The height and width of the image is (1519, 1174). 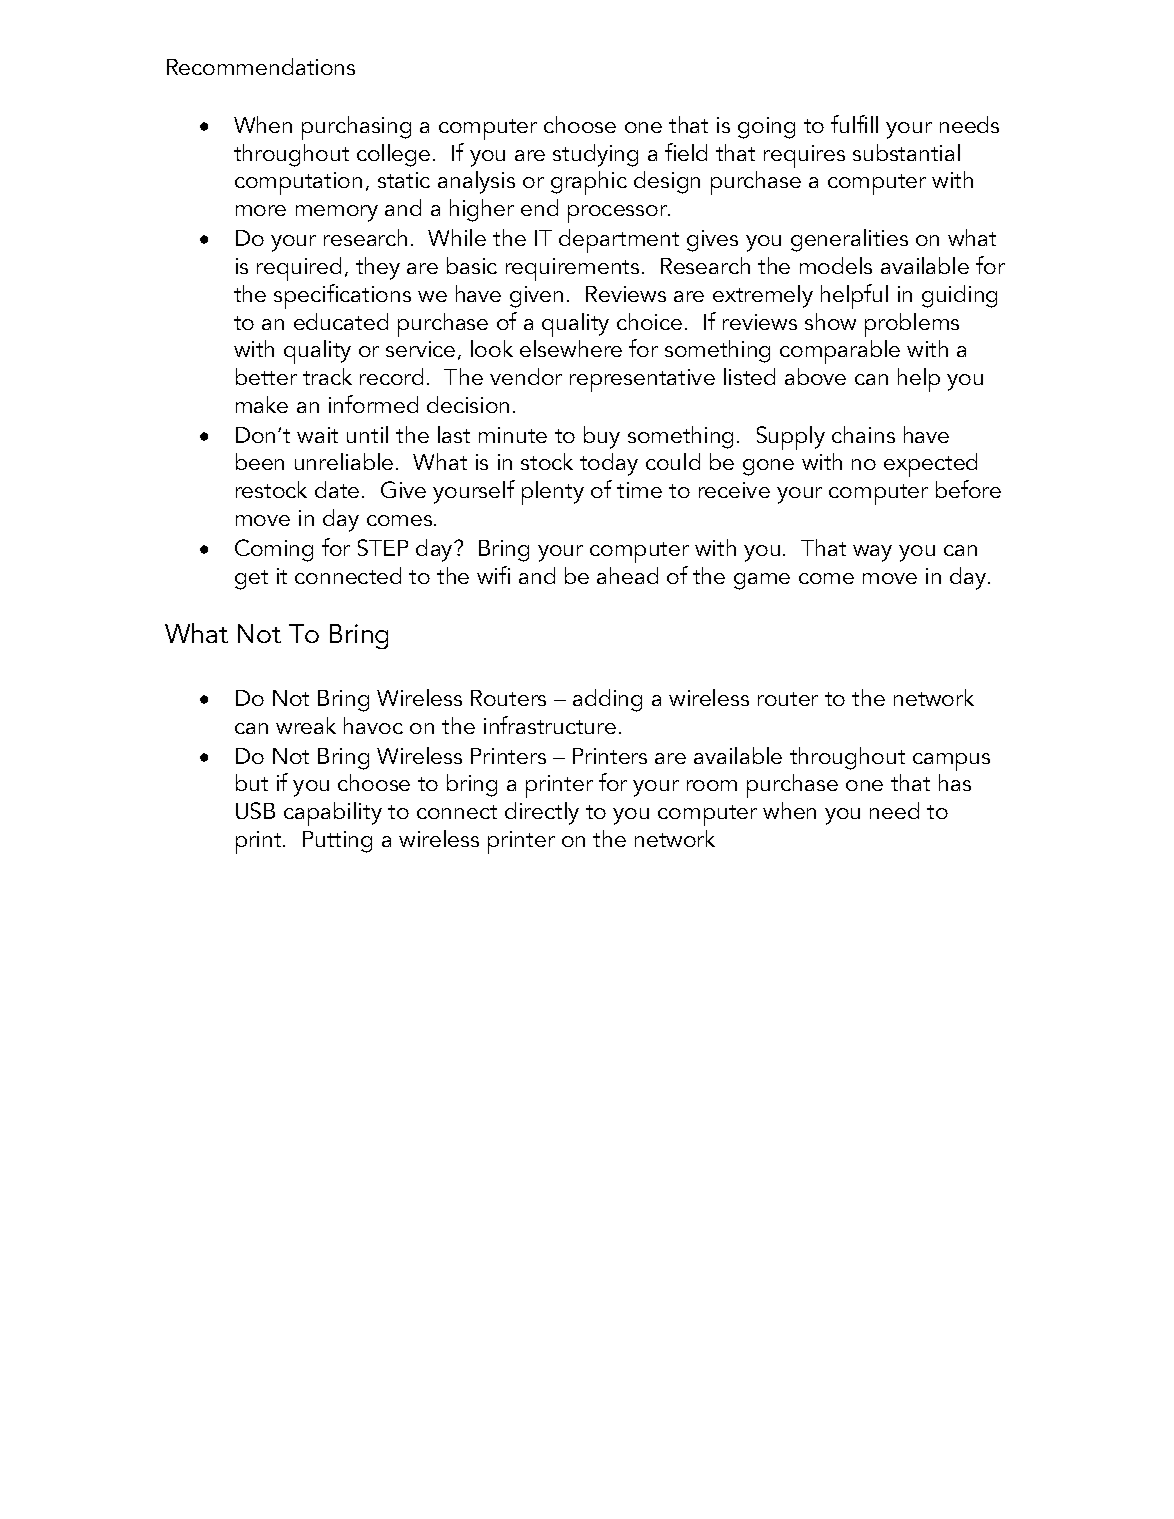 What do you see at coordinates (333, 814) in the image?
I see `capability` at bounding box center [333, 814].
